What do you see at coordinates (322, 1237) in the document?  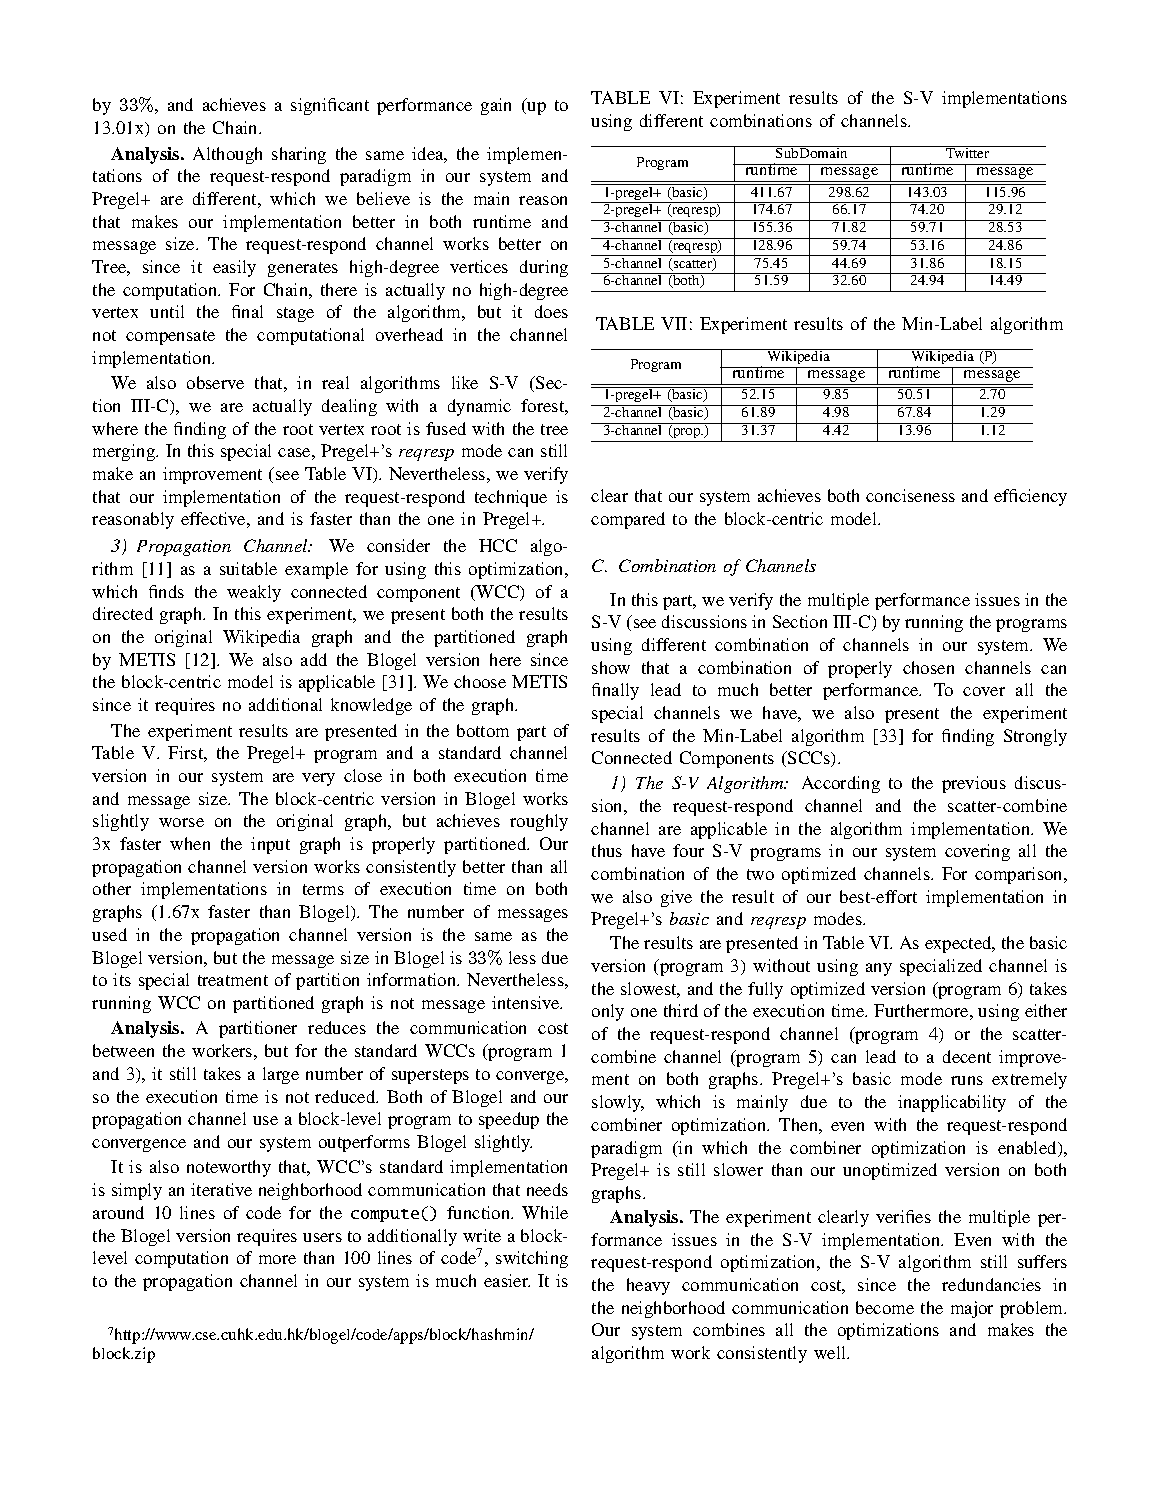 I see `users` at bounding box center [322, 1237].
